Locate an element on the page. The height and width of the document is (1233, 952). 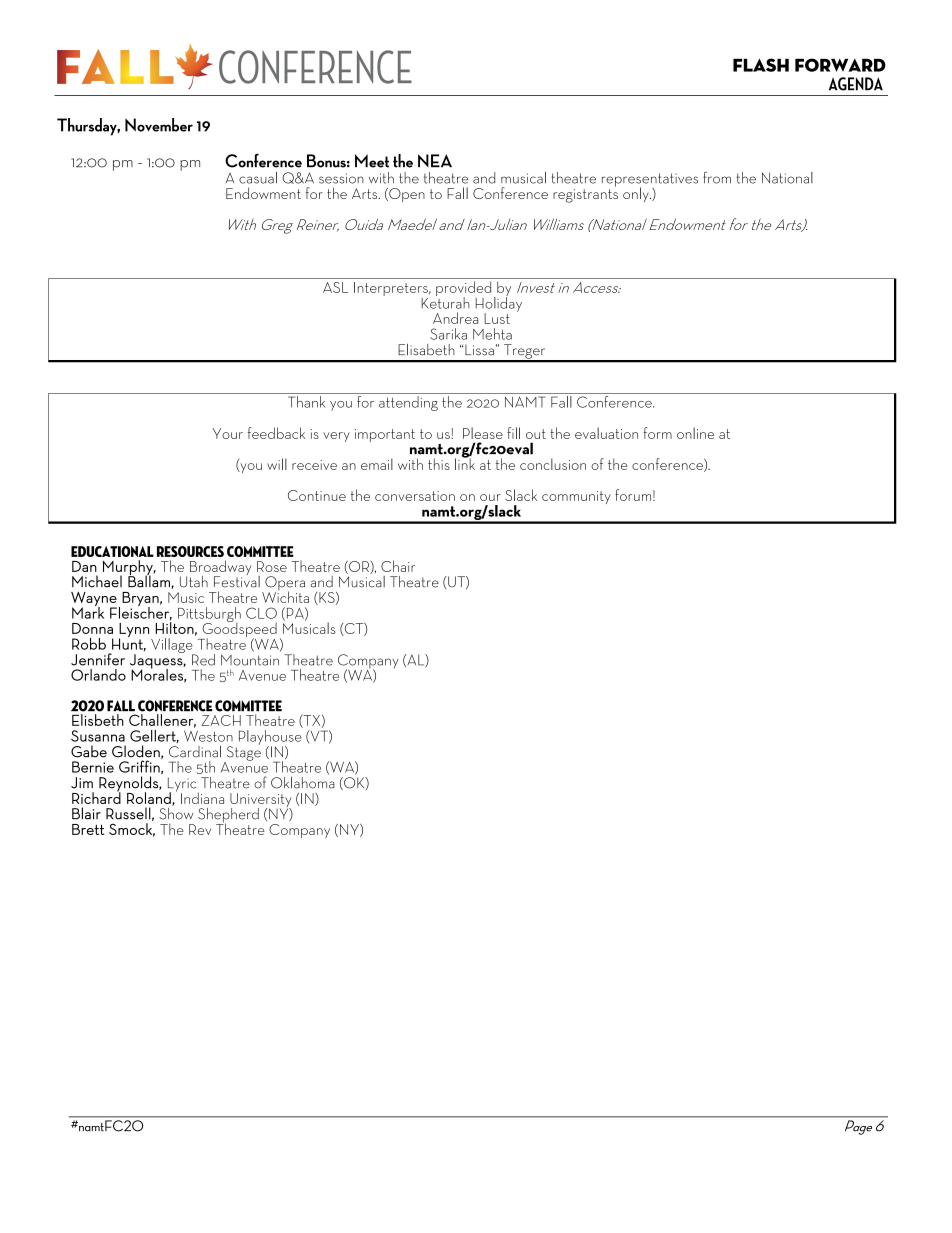
RESOURCES is located at coordinates (190, 551).
